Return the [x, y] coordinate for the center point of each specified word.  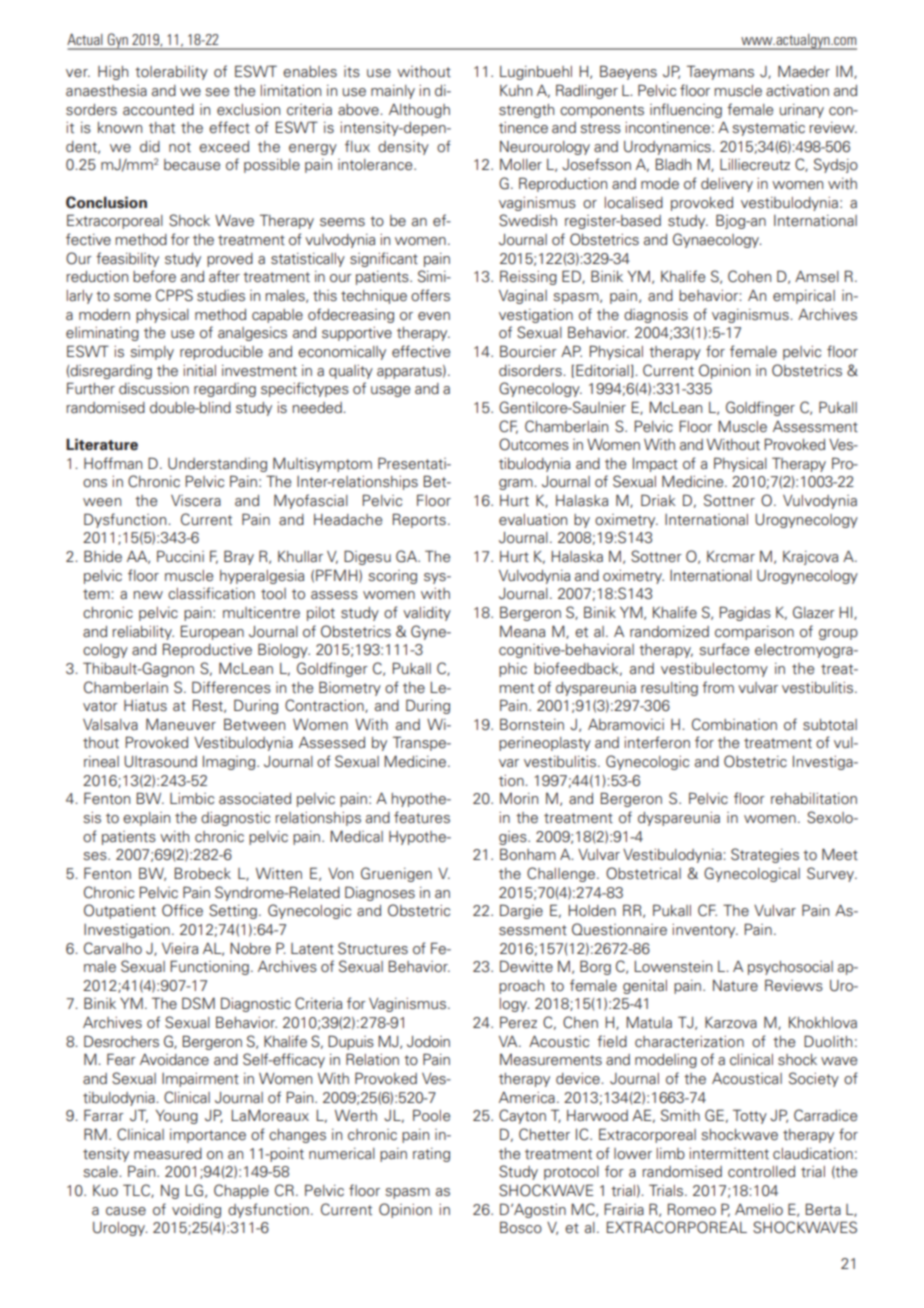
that [162, 128]
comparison [754, 633]
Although [419, 111]
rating [431, 1155]
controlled [761, 1172]
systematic [768, 129]
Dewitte [526, 966]
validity [427, 614]
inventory [705, 931]
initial [199, 371]
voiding [196, 1211]
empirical [804, 297]
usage [390, 391]
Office [182, 910]
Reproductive [207, 650]
